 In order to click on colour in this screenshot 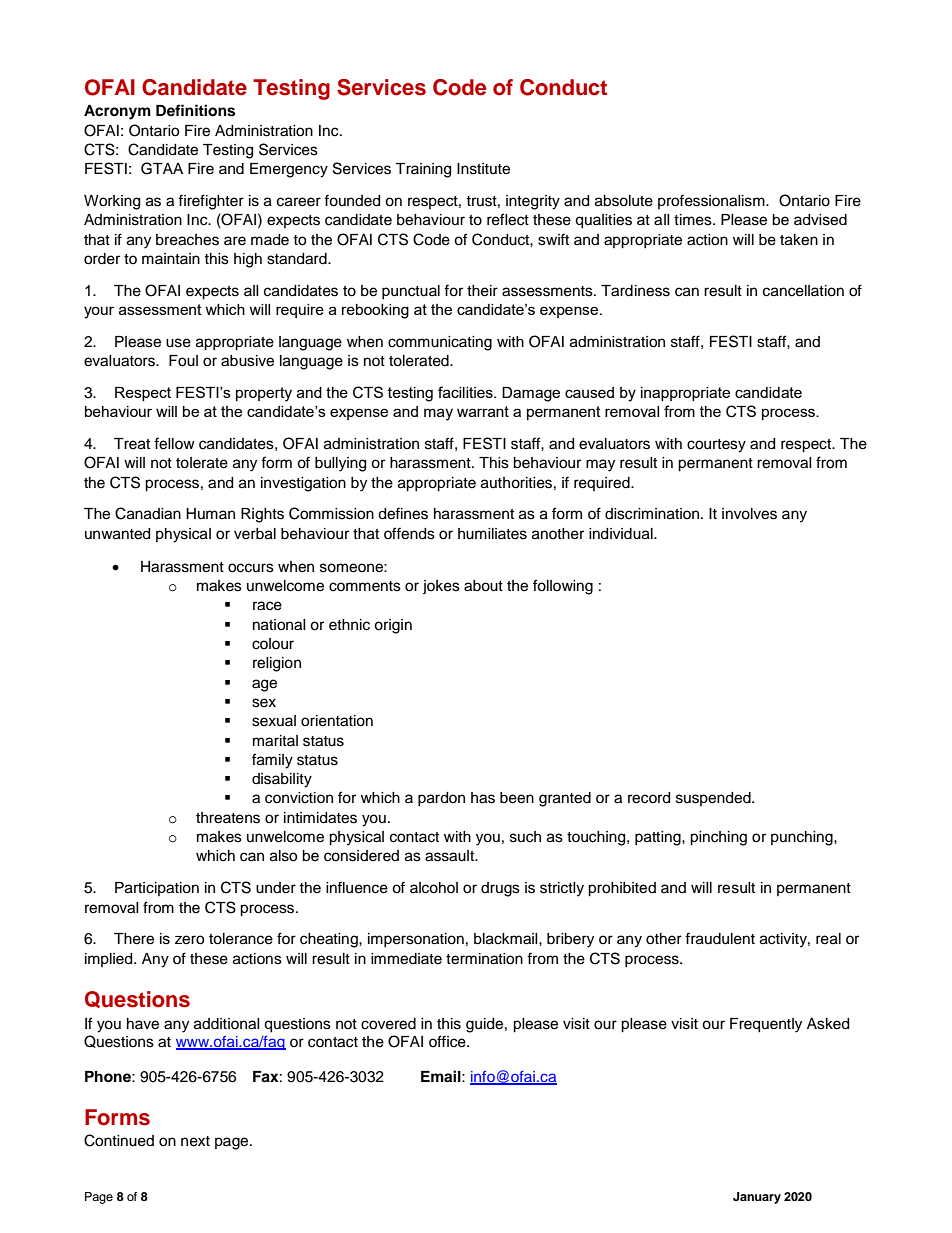, I will do `click(273, 644)`.
